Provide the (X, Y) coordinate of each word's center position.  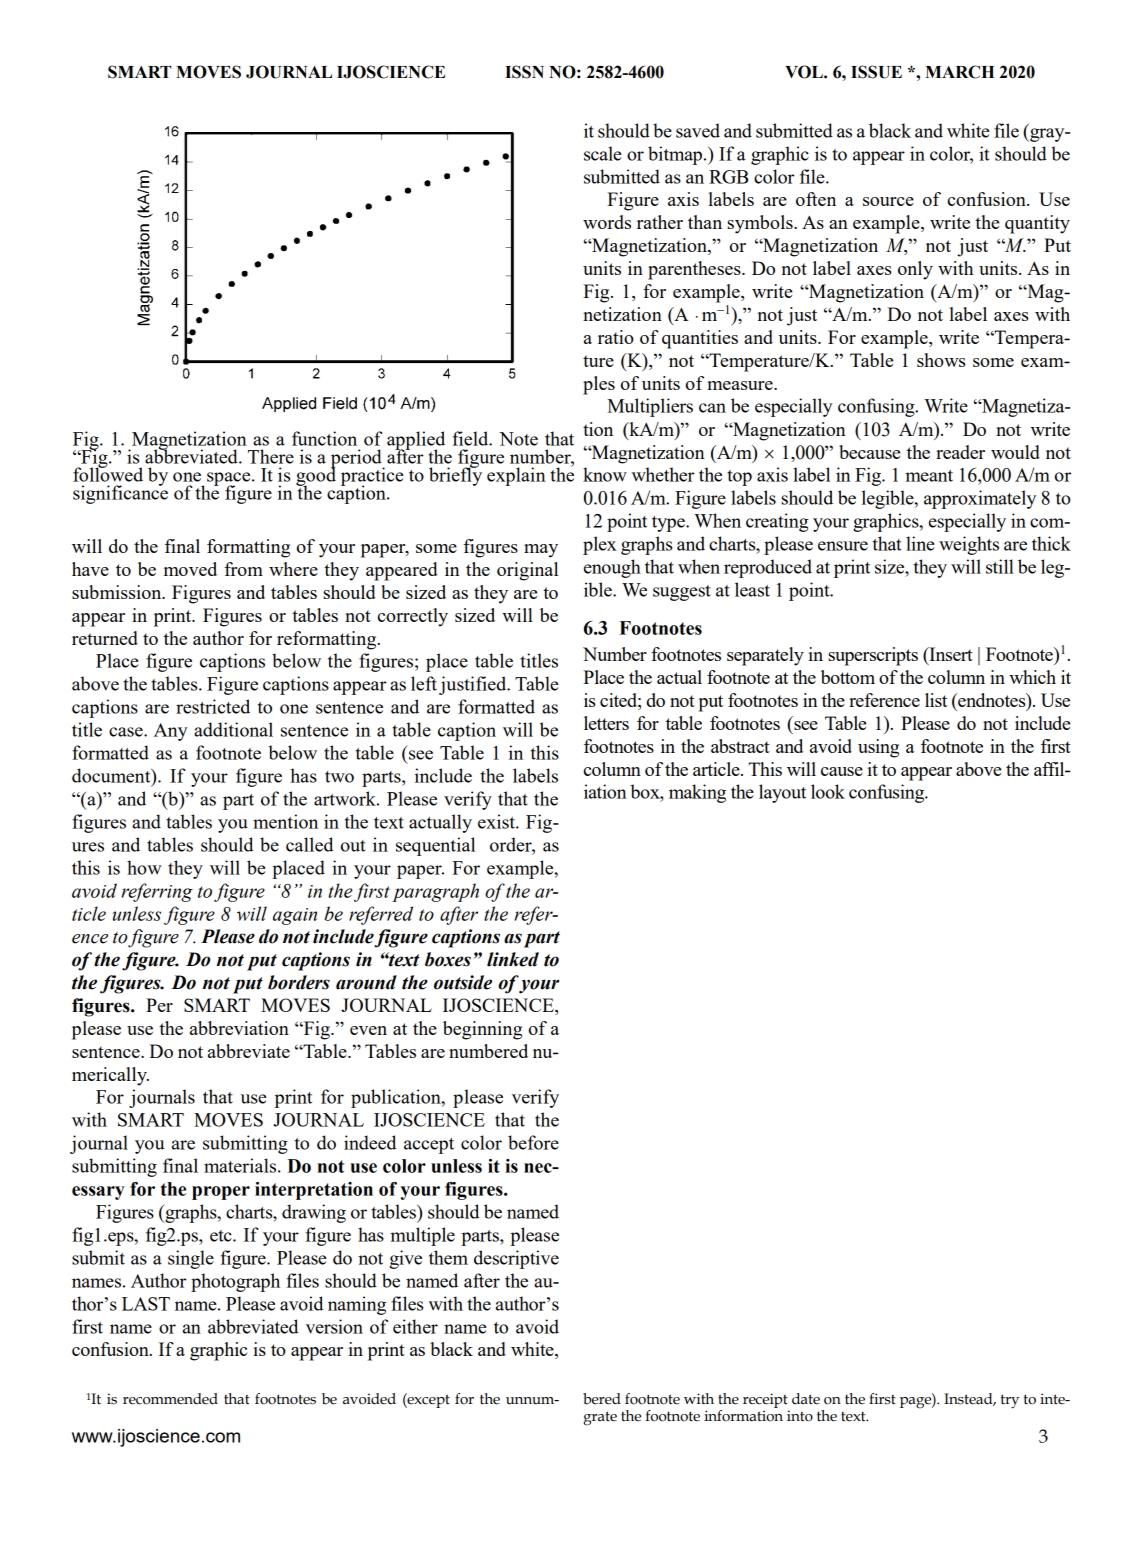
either (415, 1326)
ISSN (524, 72)
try (1010, 1401)
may (541, 551)
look (828, 791)
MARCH (960, 72)
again (295, 916)
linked (513, 959)
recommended (170, 1399)
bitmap (676, 155)
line (920, 543)
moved (190, 569)
